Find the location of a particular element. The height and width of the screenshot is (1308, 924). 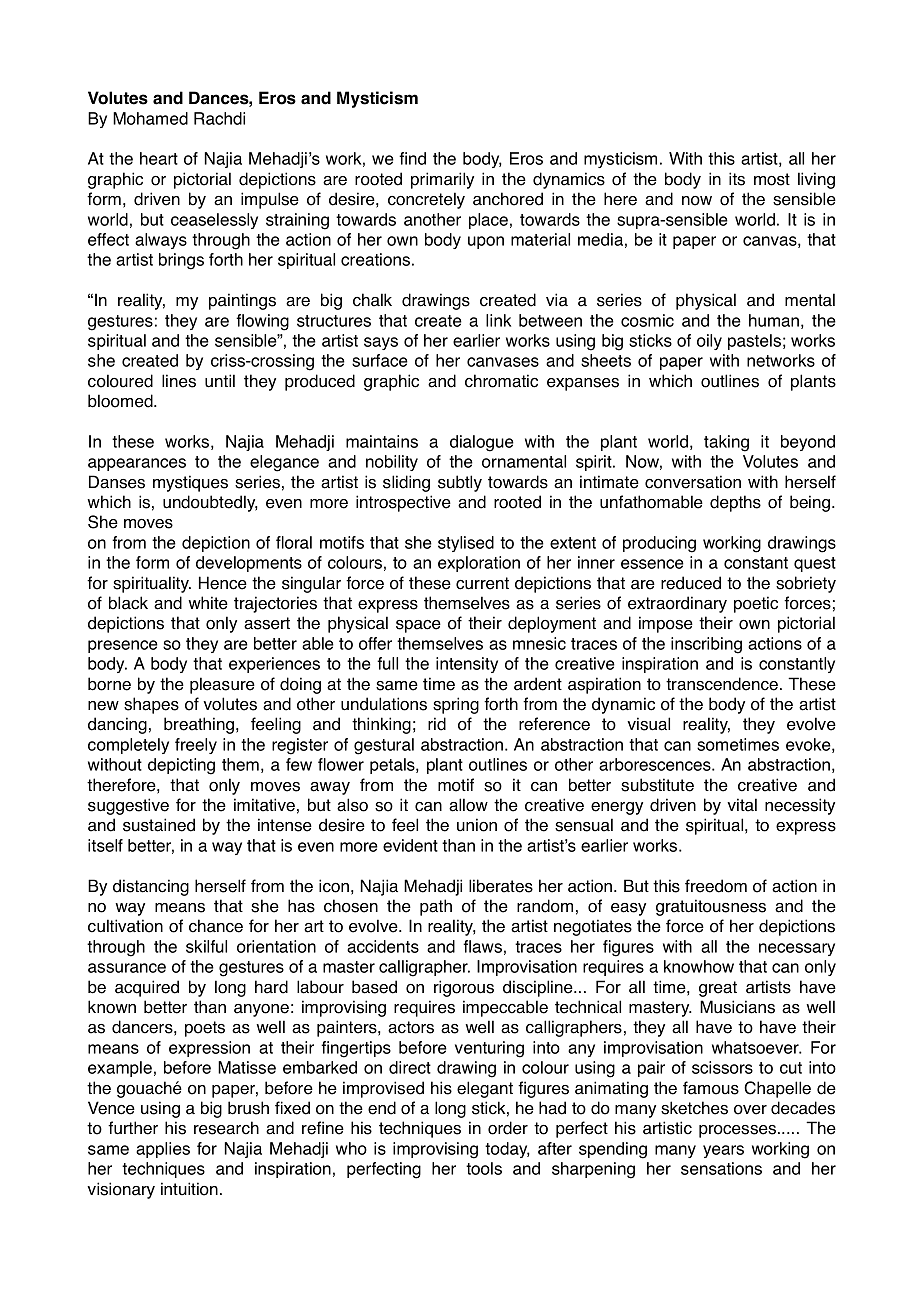

heart is located at coordinates (159, 158).
